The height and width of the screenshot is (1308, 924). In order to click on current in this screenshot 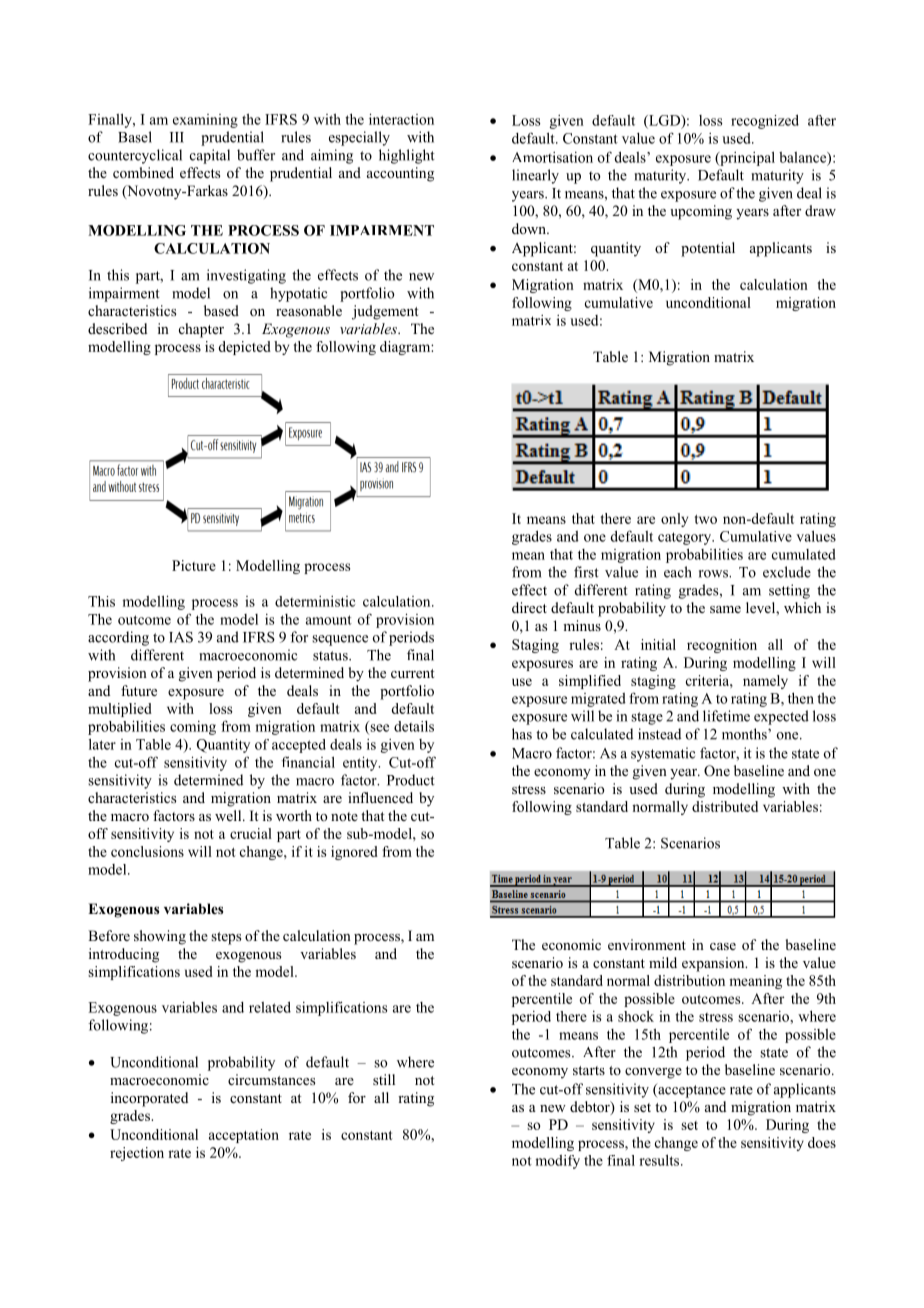, I will do `click(413, 673)`.
